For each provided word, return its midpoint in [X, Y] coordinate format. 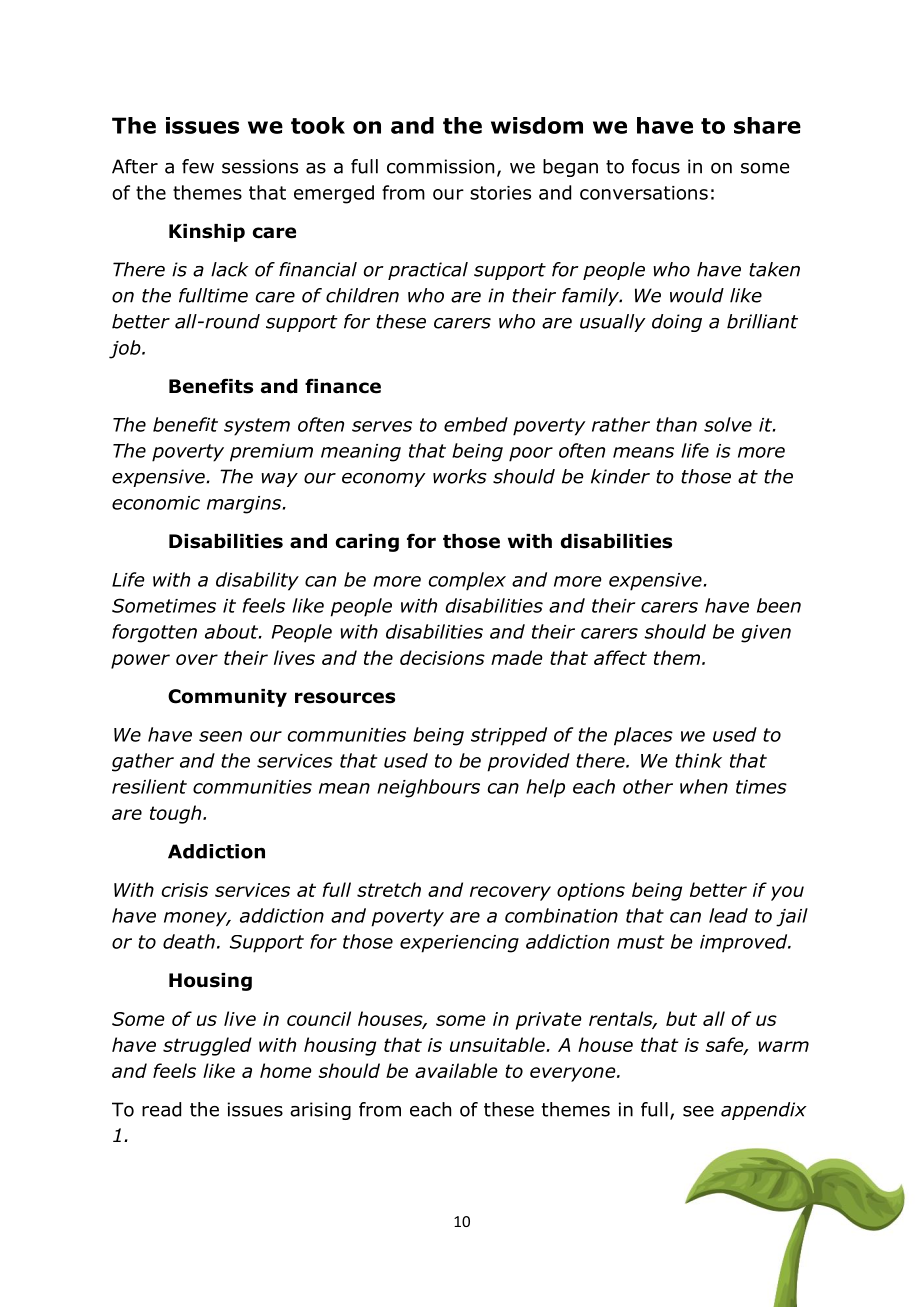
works [460, 476]
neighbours [428, 788]
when [704, 786]
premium [271, 453]
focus [656, 166]
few [198, 166]
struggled [207, 1046]
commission [440, 166]
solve [728, 424]
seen [220, 736]
